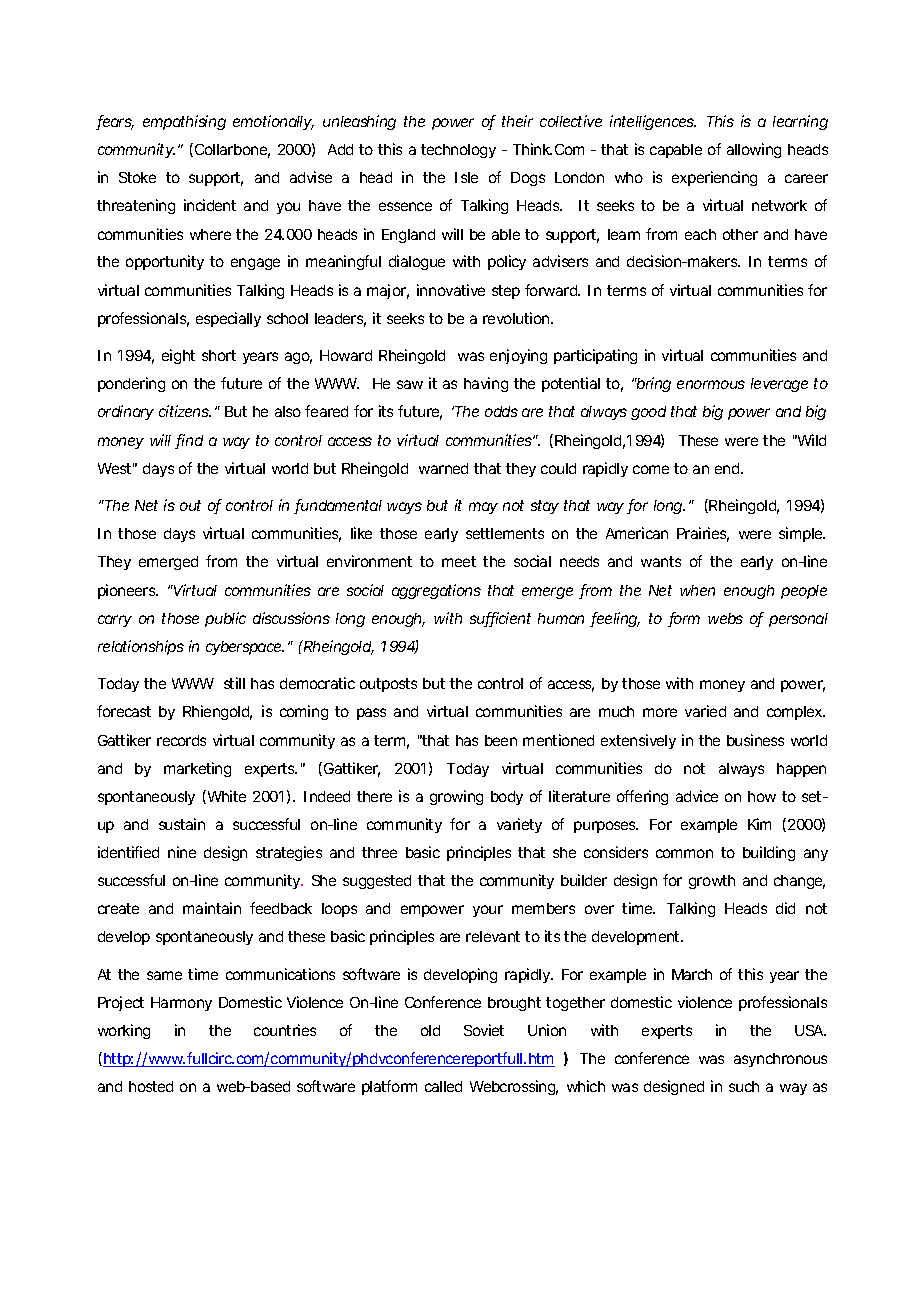 The height and width of the screenshot is (1308, 924). Describe the element at coordinates (151, 1086) in the screenshot. I see `hosted` at that location.
